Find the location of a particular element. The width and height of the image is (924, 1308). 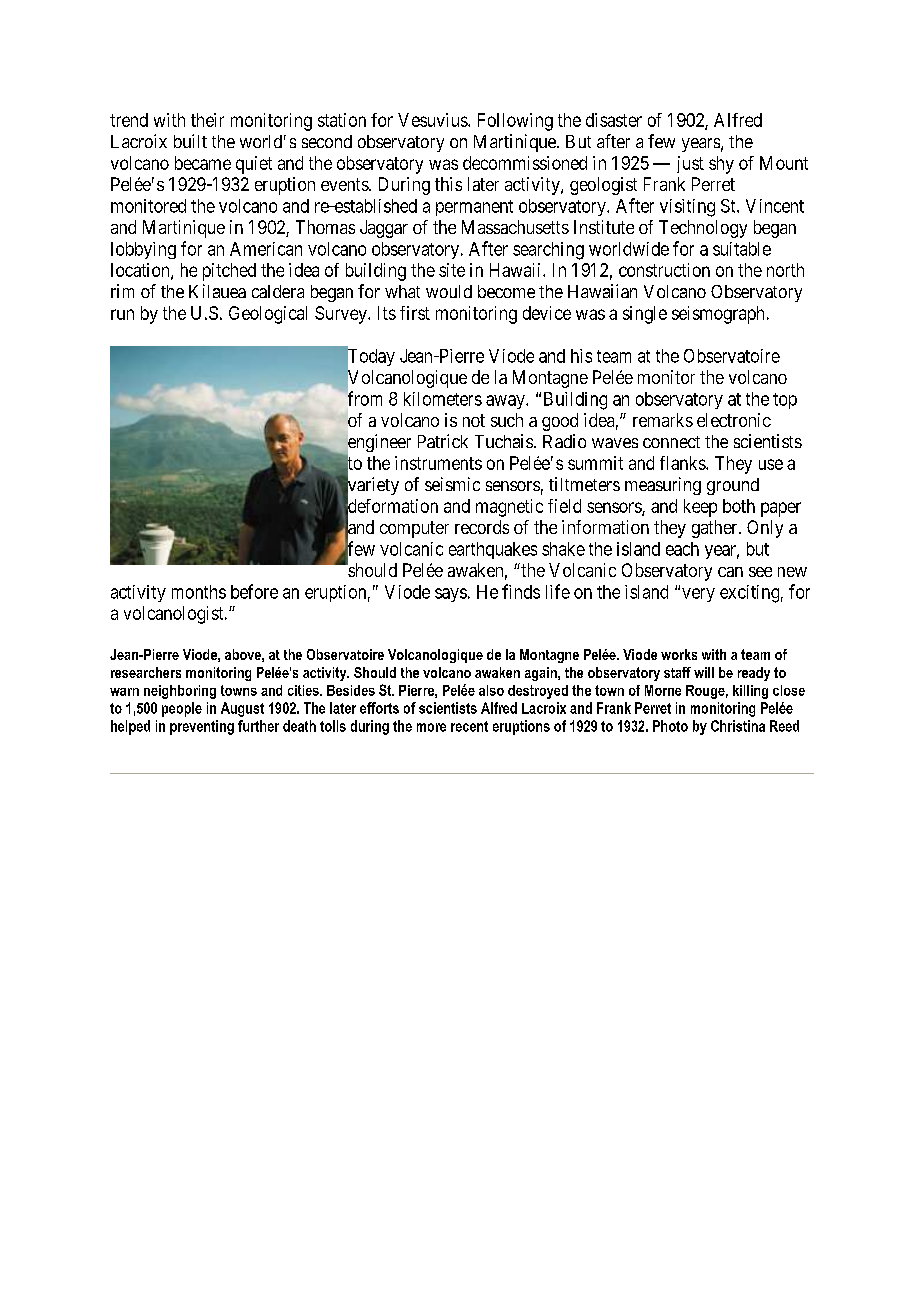

recent is located at coordinates (469, 726).
